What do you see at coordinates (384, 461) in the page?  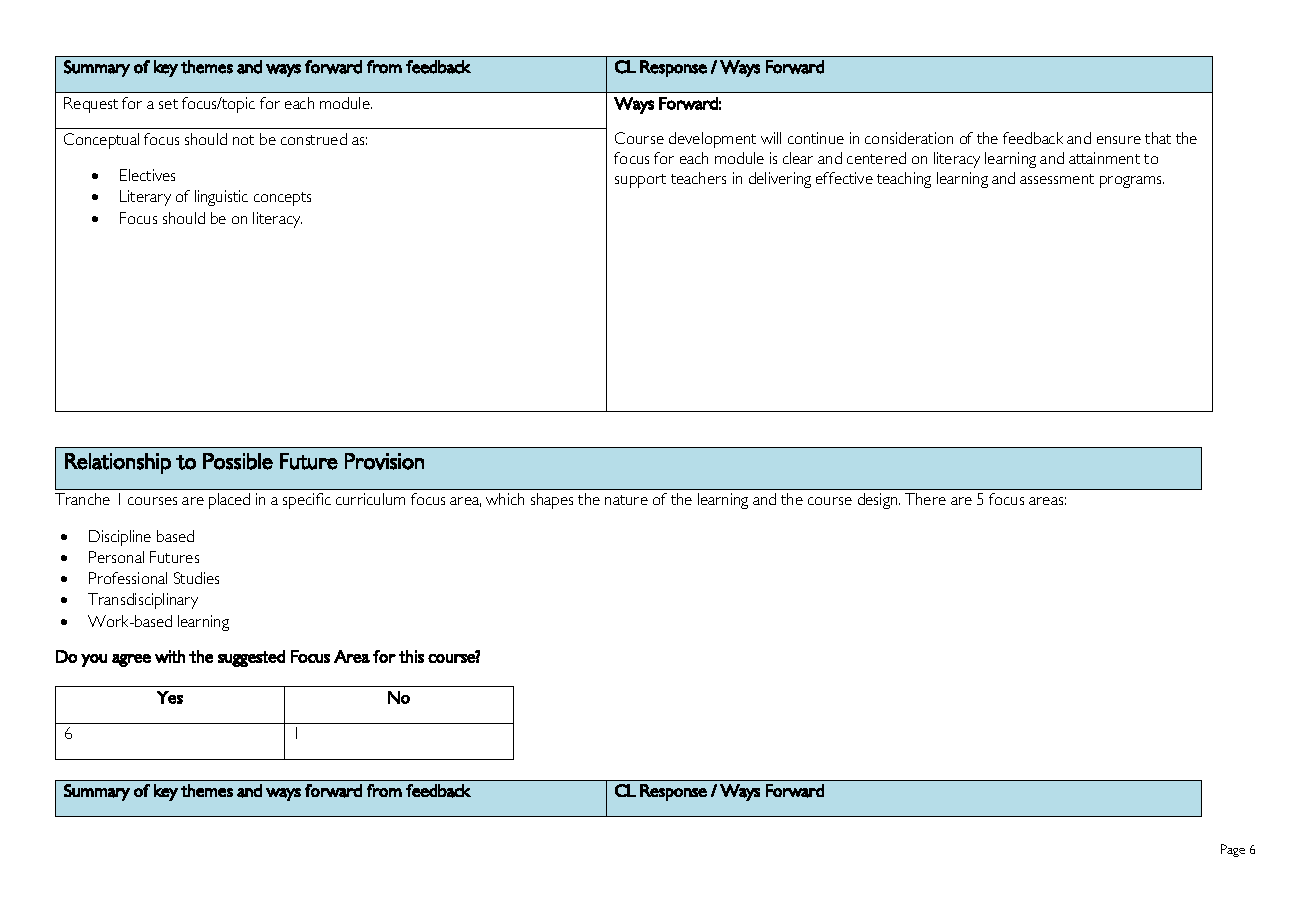 I see `Provision` at bounding box center [384, 461].
